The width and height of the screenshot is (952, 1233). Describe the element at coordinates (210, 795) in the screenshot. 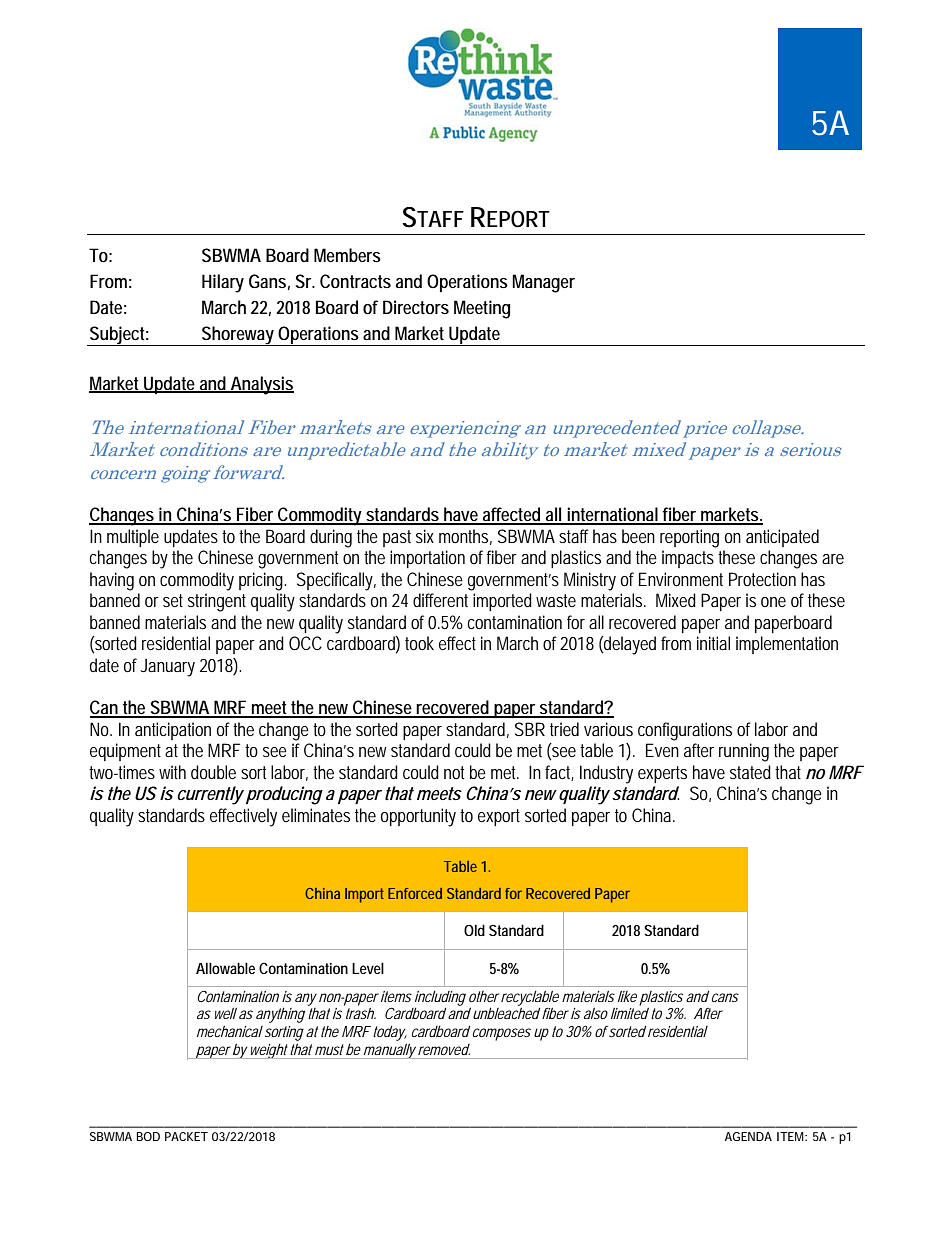

I see `currently` at that location.
